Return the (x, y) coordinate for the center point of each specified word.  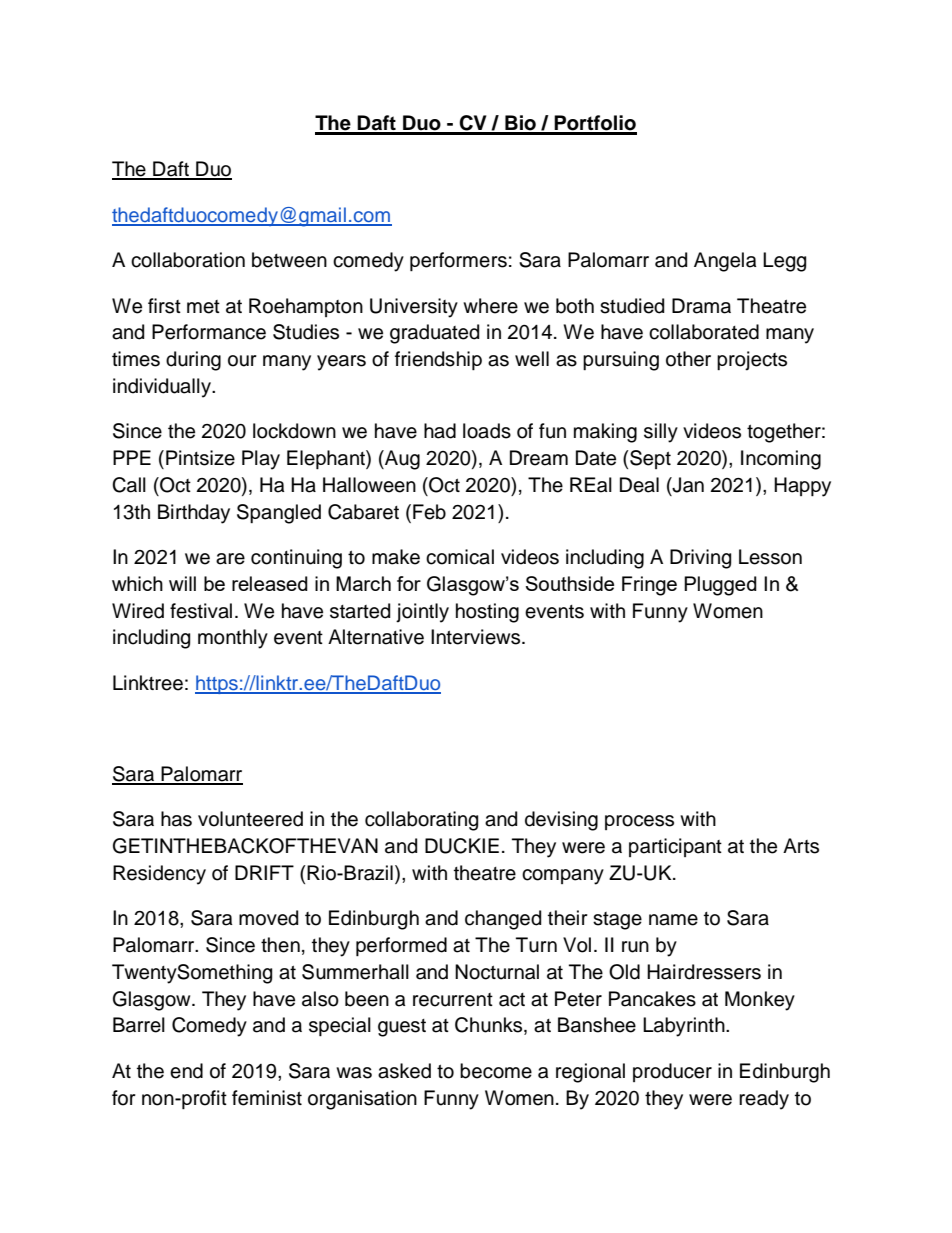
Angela (725, 262)
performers (458, 261)
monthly (233, 639)
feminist (267, 1098)
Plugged (720, 586)
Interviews (477, 637)
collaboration (188, 260)
